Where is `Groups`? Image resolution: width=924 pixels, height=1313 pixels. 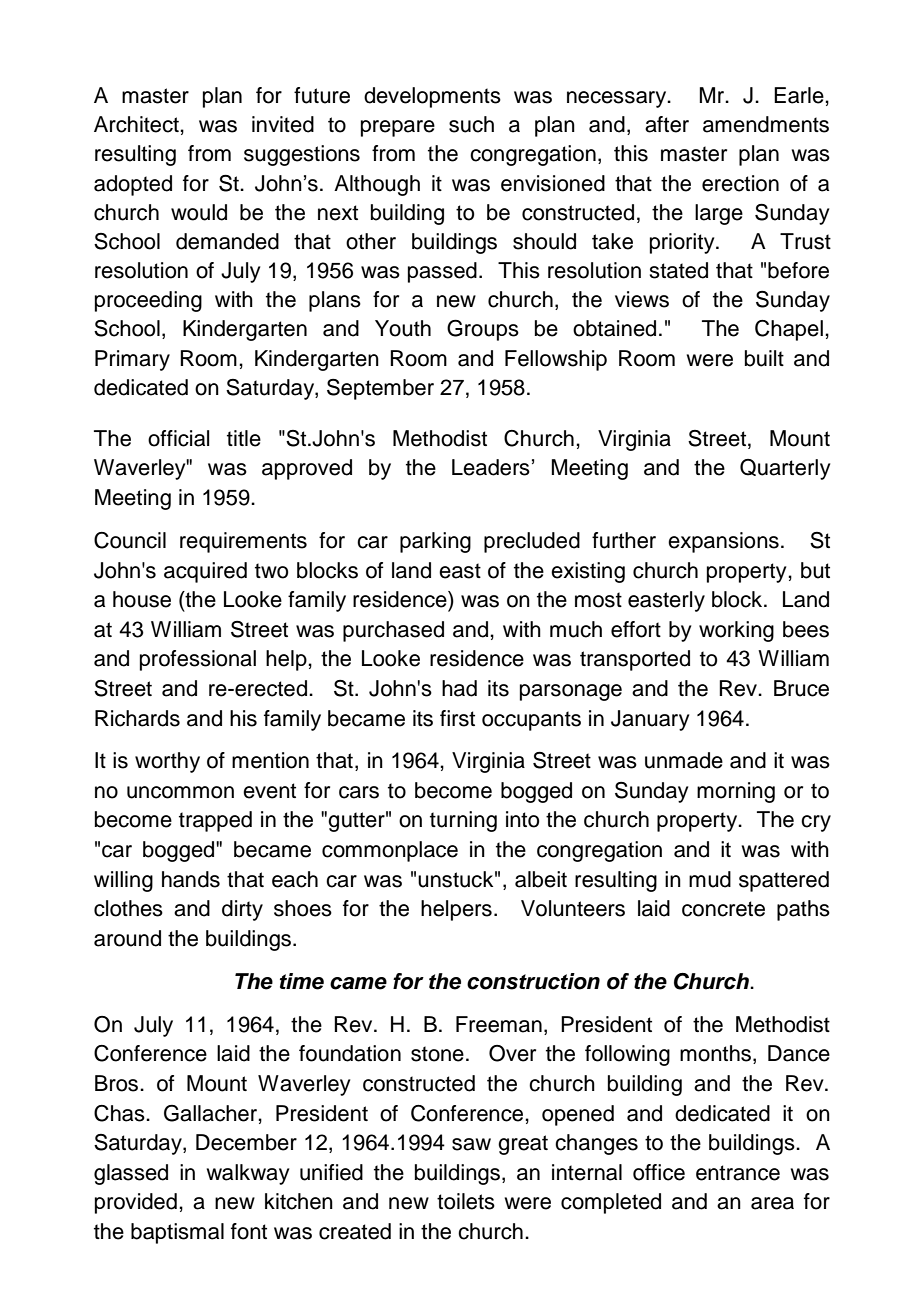
Groups is located at coordinates (483, 330).
